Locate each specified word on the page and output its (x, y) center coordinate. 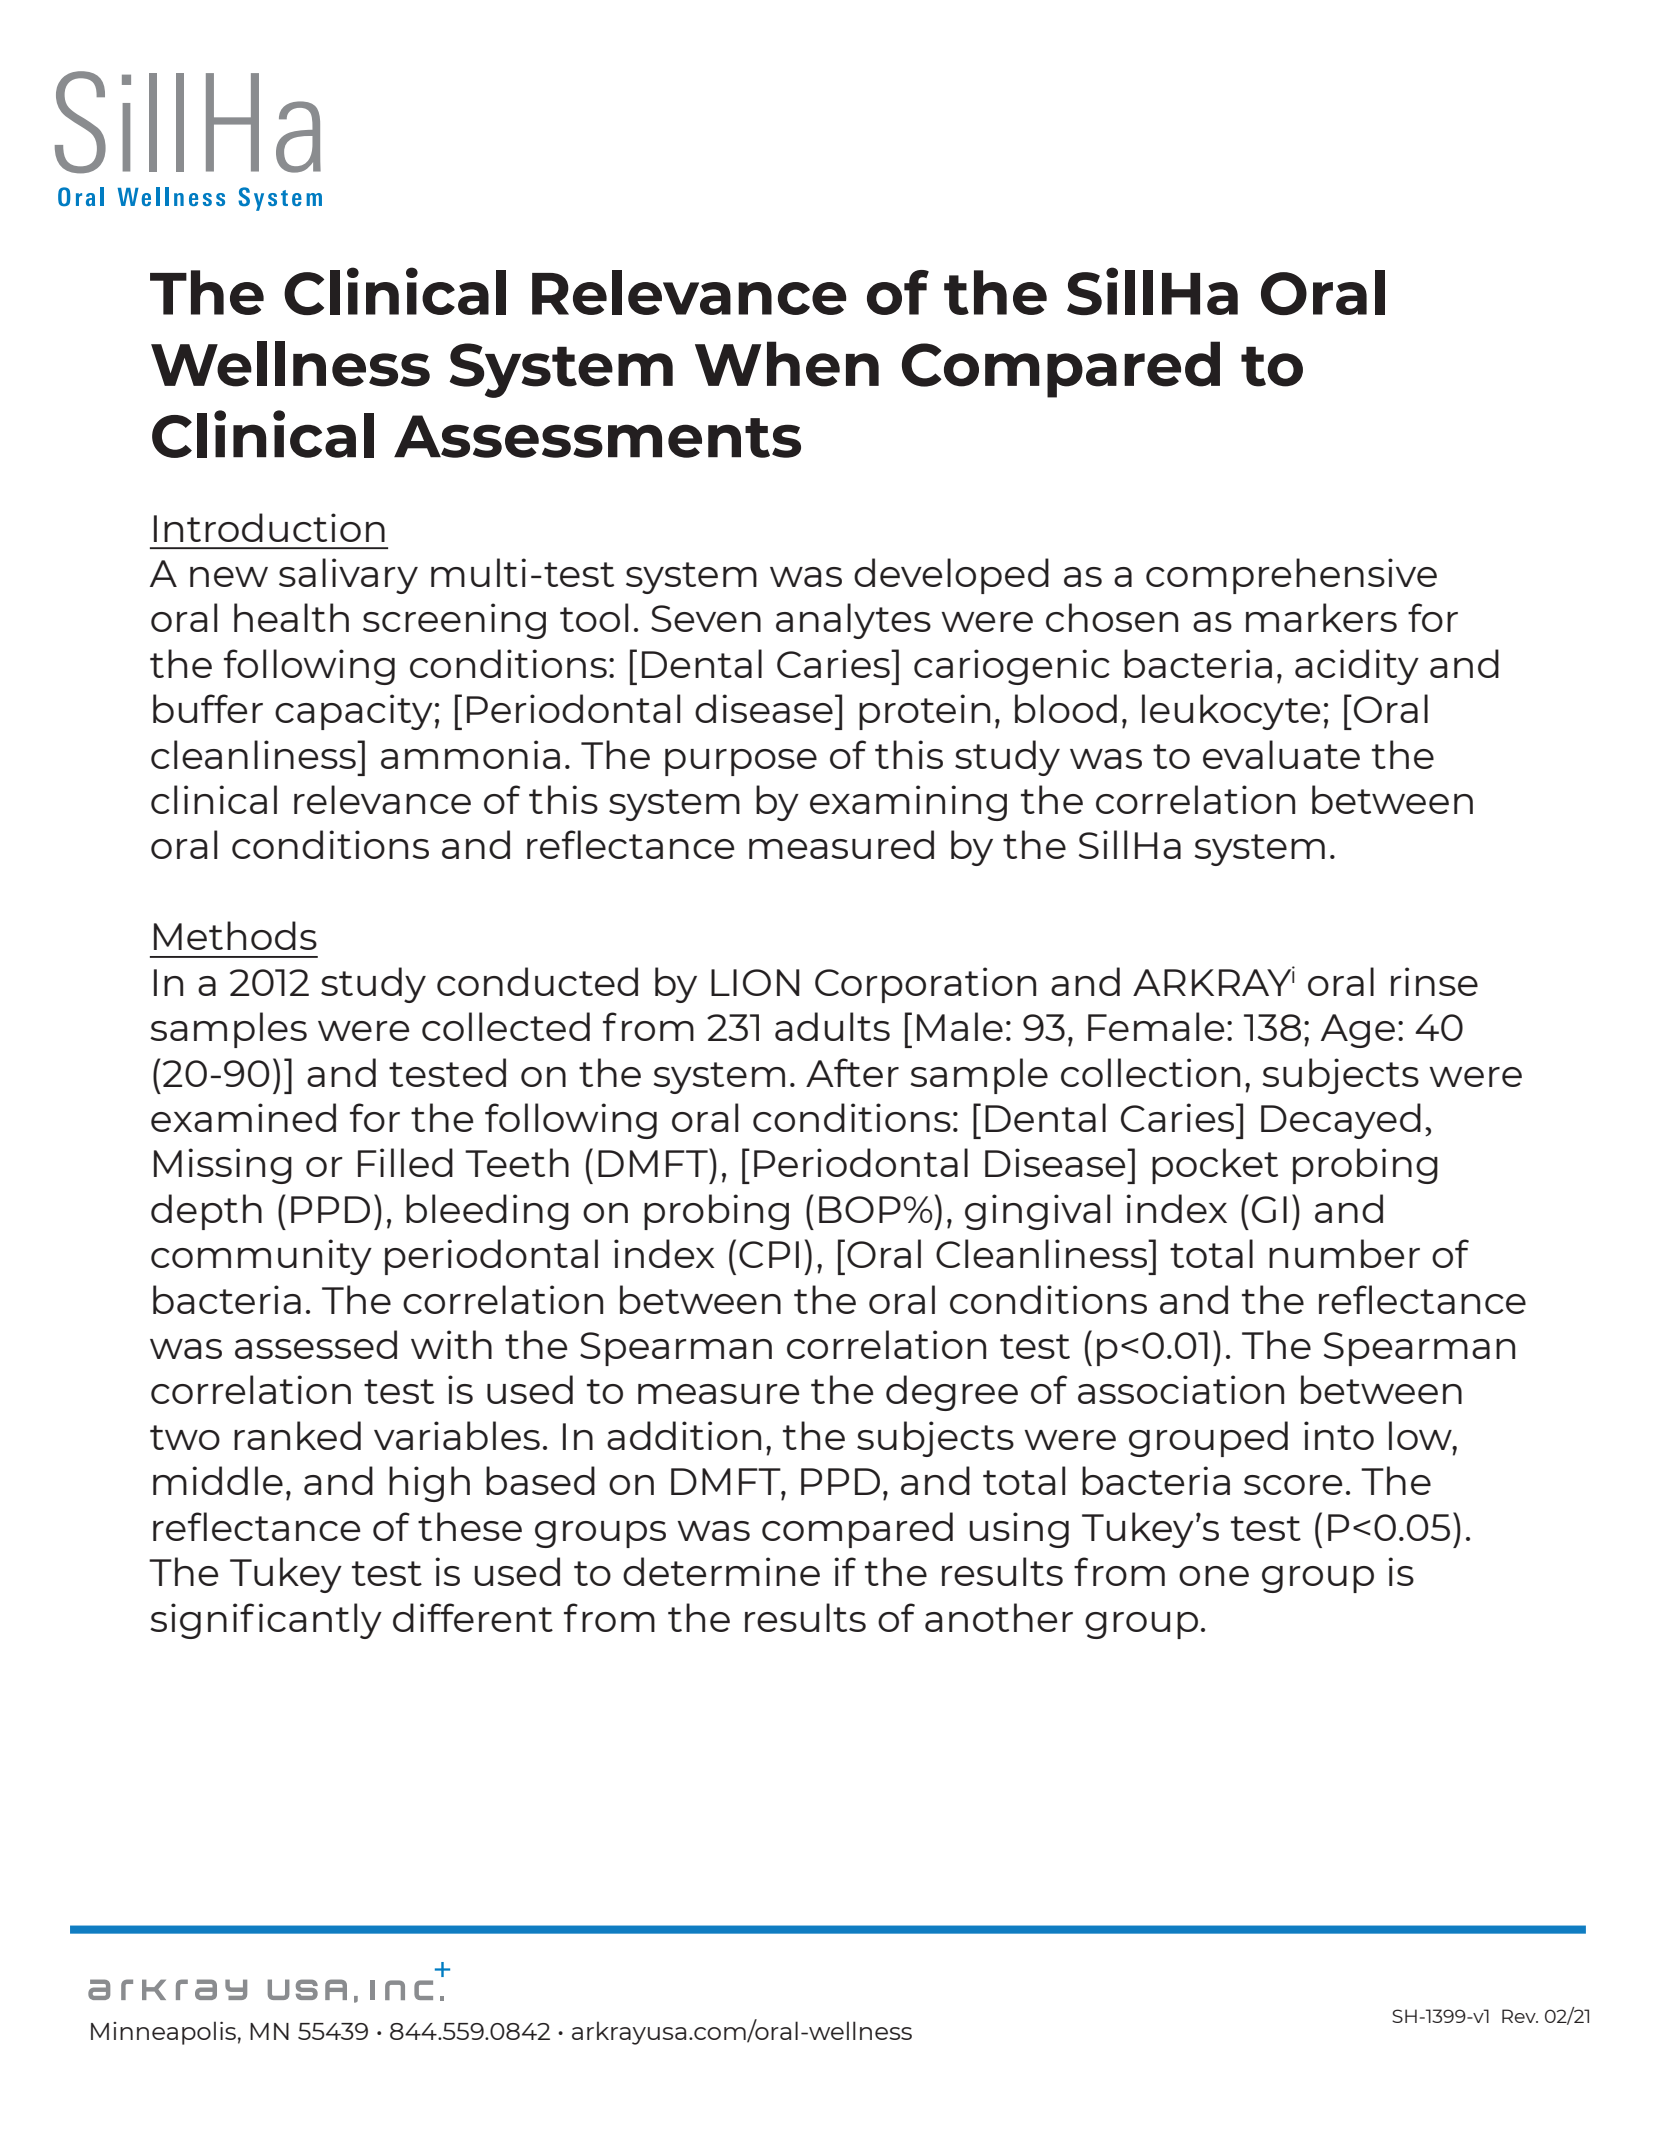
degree (952, 1393)
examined (243, 1117)
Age (1358, 1031)
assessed (316, 1344)
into (1339, 1435)
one (1214, 1576)
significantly (266, 1621)
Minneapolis (163, 2033)
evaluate (1281, 754)
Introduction (269, 527)
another (999, 1617)
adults (832, 1026)
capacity (354, 712)
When (787, 364)
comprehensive (1291, 576)
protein (924, 712)
